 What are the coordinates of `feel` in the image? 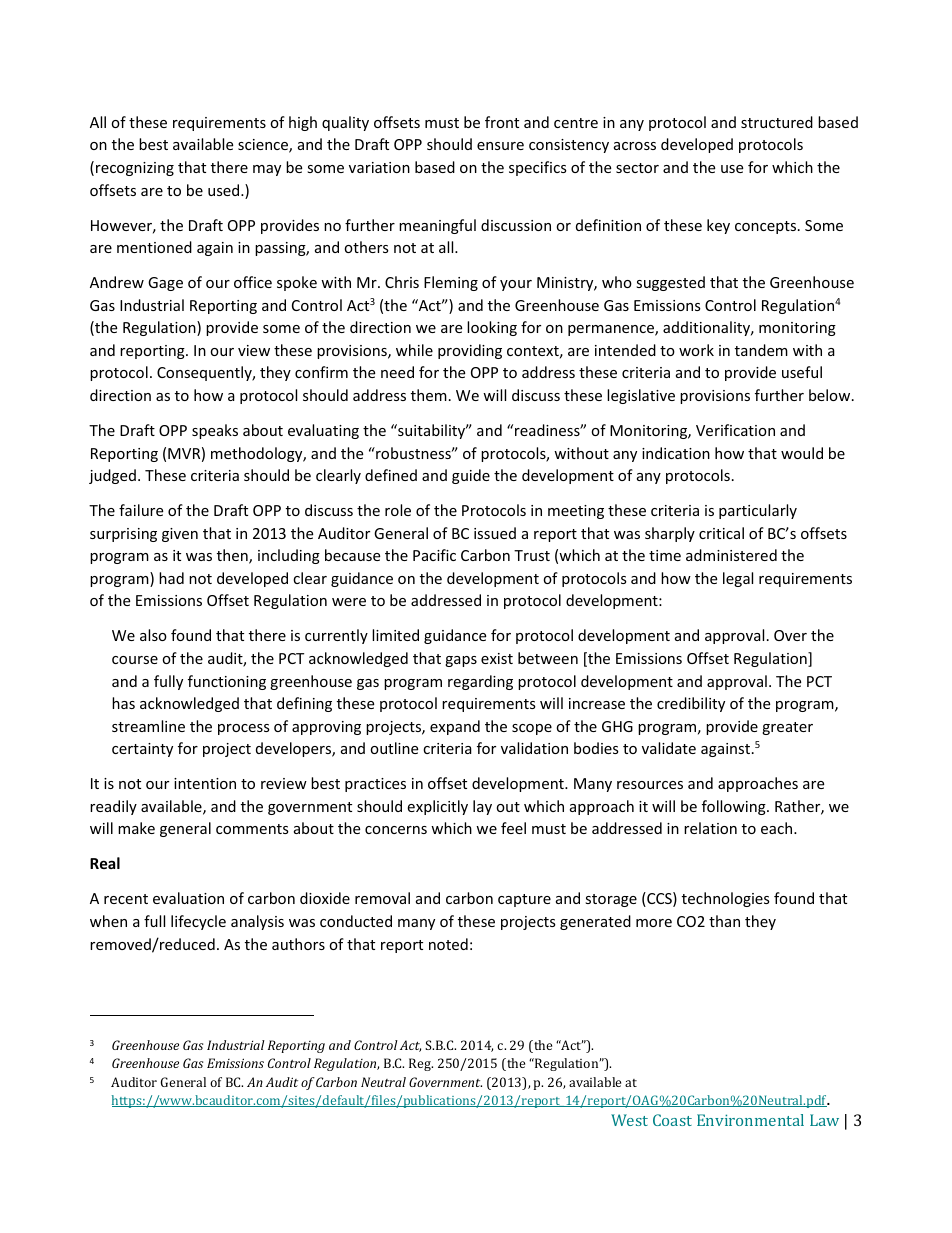 It's located at (513, 828).
